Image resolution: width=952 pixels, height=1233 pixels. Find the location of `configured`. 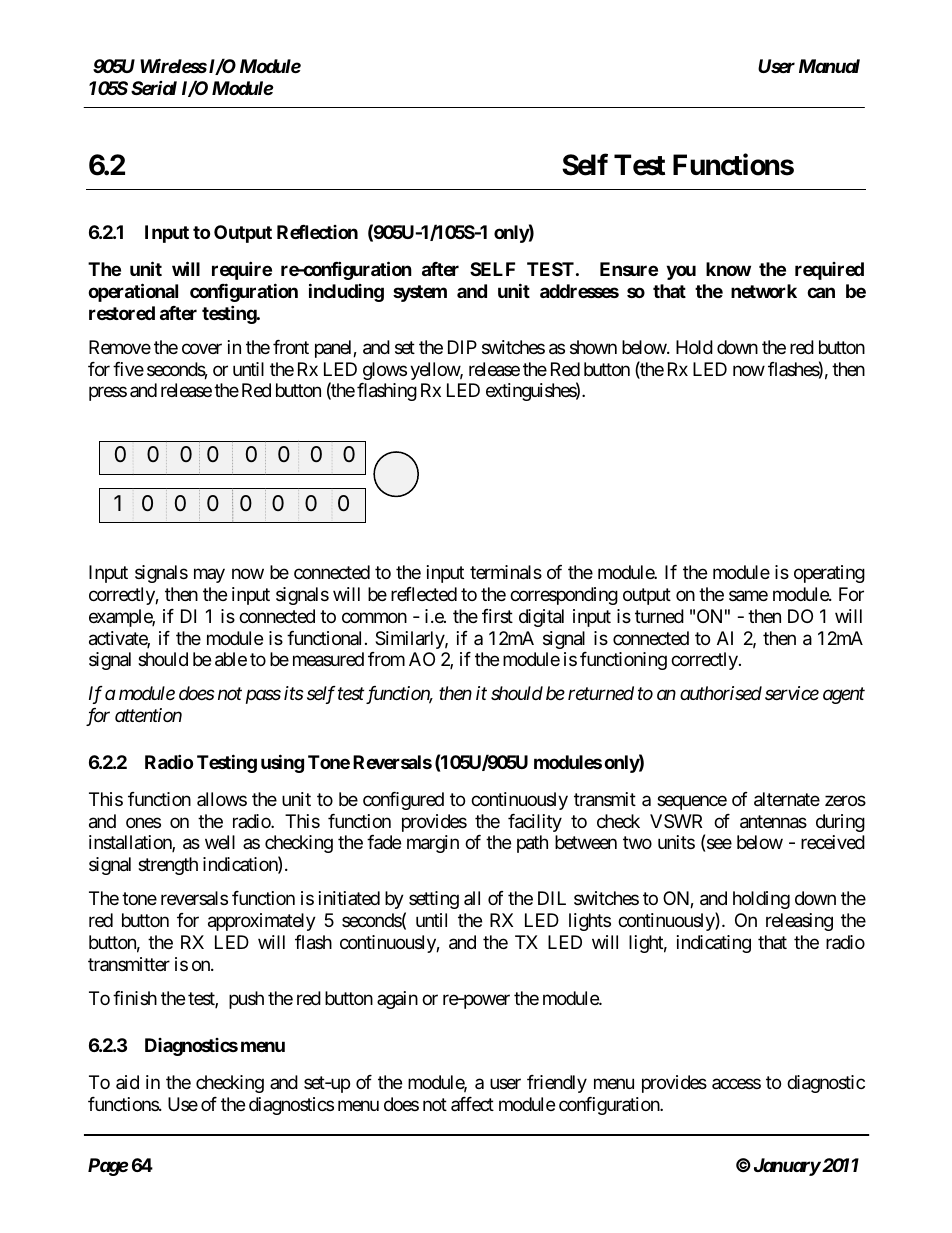

configured is located at coordinates (403, 801).
